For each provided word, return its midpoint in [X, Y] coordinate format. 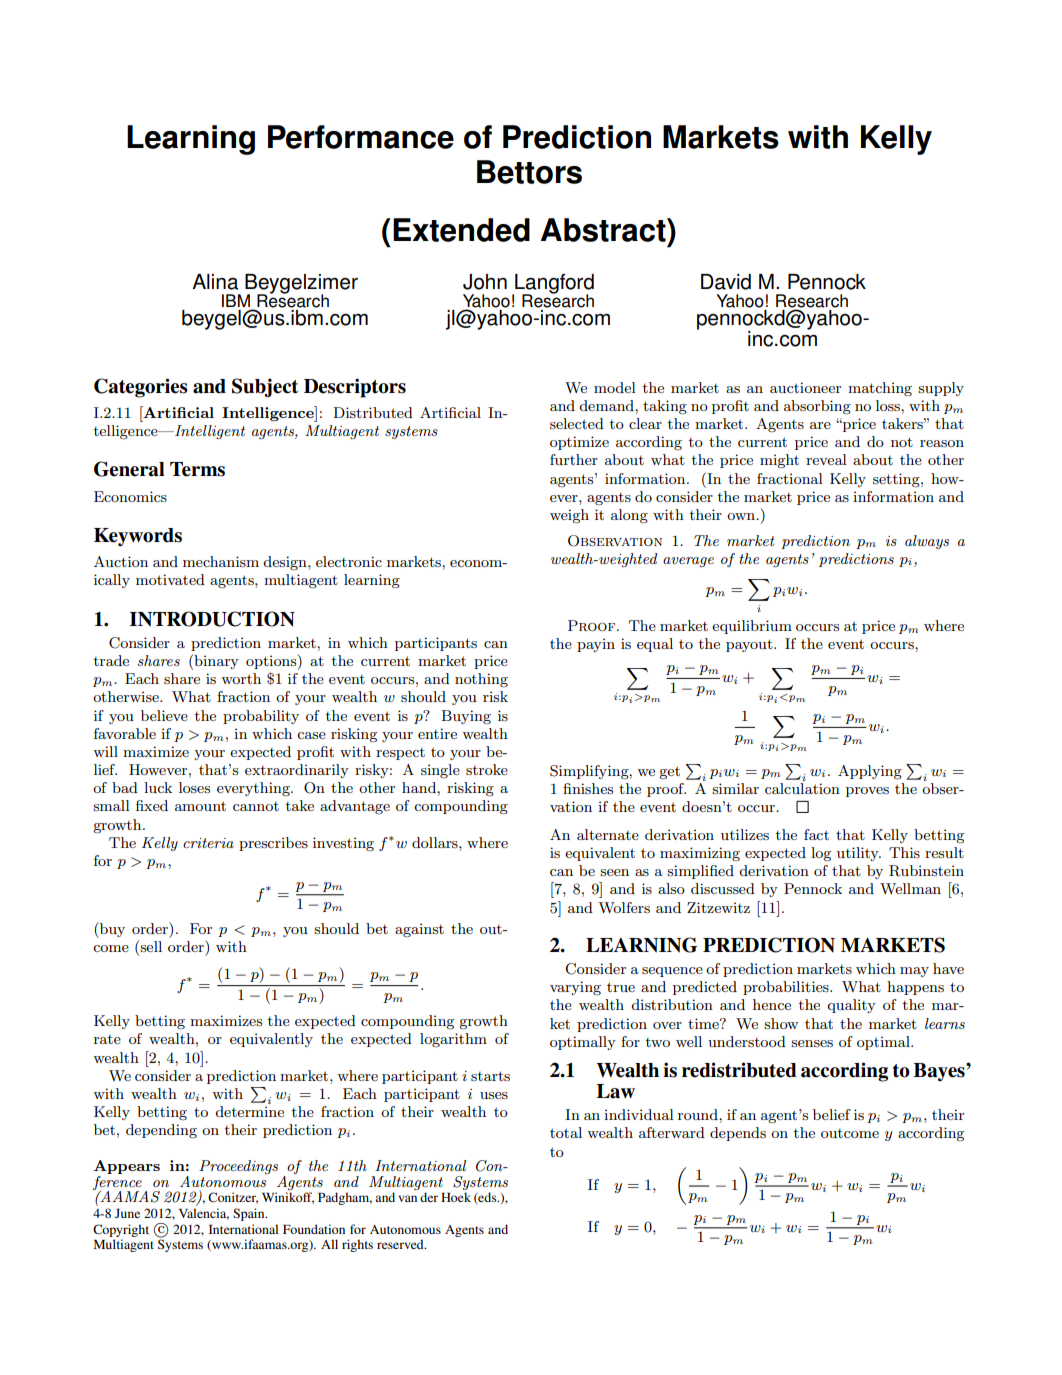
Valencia [204, 1214]
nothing [481, 680]
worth [241, 678]
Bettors [529, 172]
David [726, 282]
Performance [361, 137]
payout [750, 645]
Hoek [456, 1197]
